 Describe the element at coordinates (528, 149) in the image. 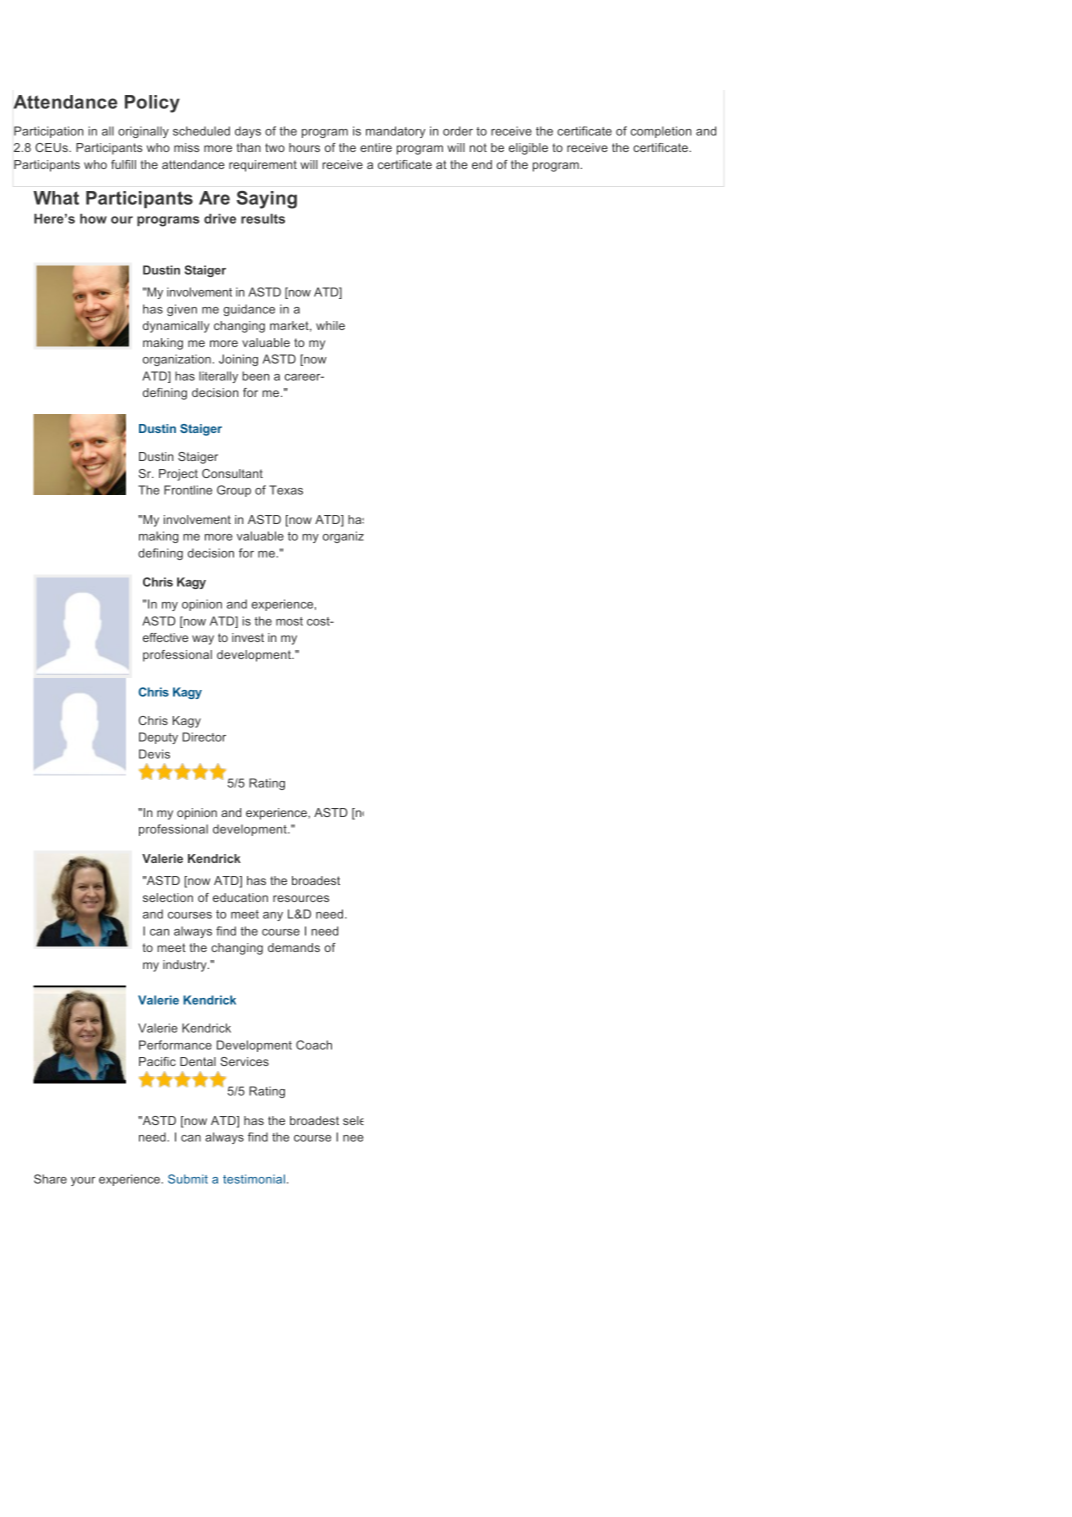

I see `eligible` at that location.
